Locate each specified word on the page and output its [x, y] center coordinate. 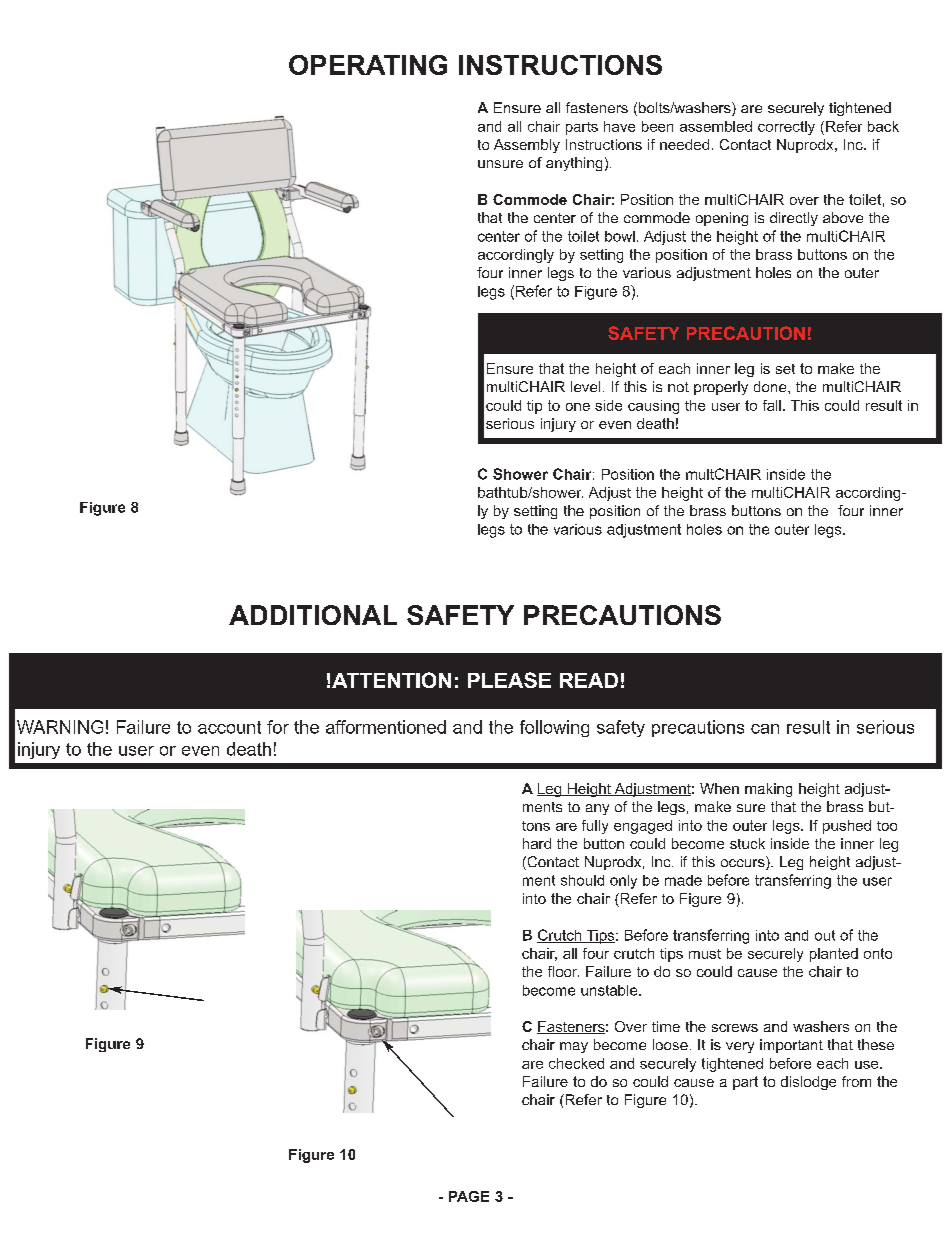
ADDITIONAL [313, 615]
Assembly [527, 146]
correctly [786, 128]
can [765, 729]
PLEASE [509, 680]
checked [576, 1063]
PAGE [469, 1196]
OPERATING [368, 65]
